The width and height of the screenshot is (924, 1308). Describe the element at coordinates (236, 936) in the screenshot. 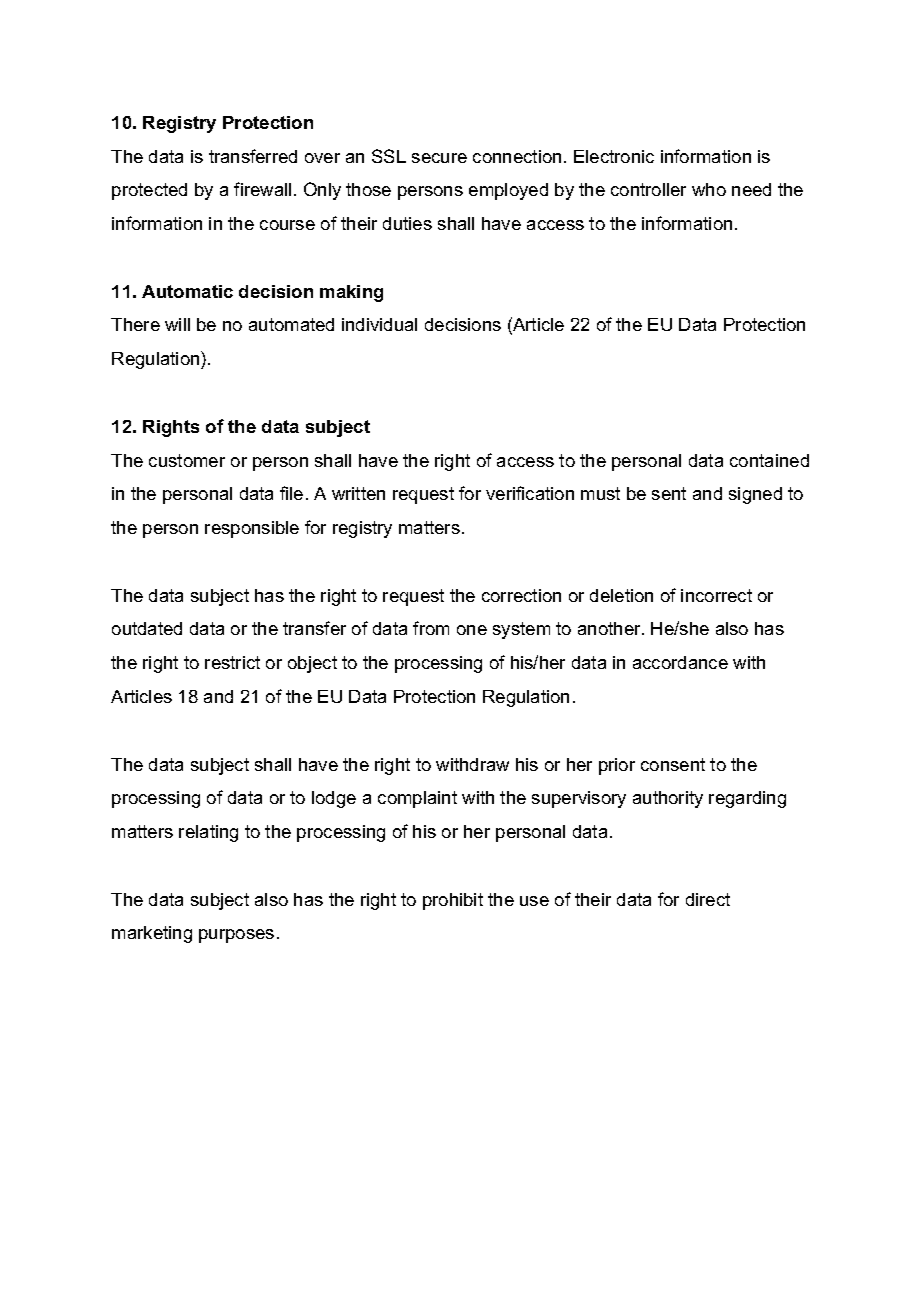

I see `purposes` at that location.
